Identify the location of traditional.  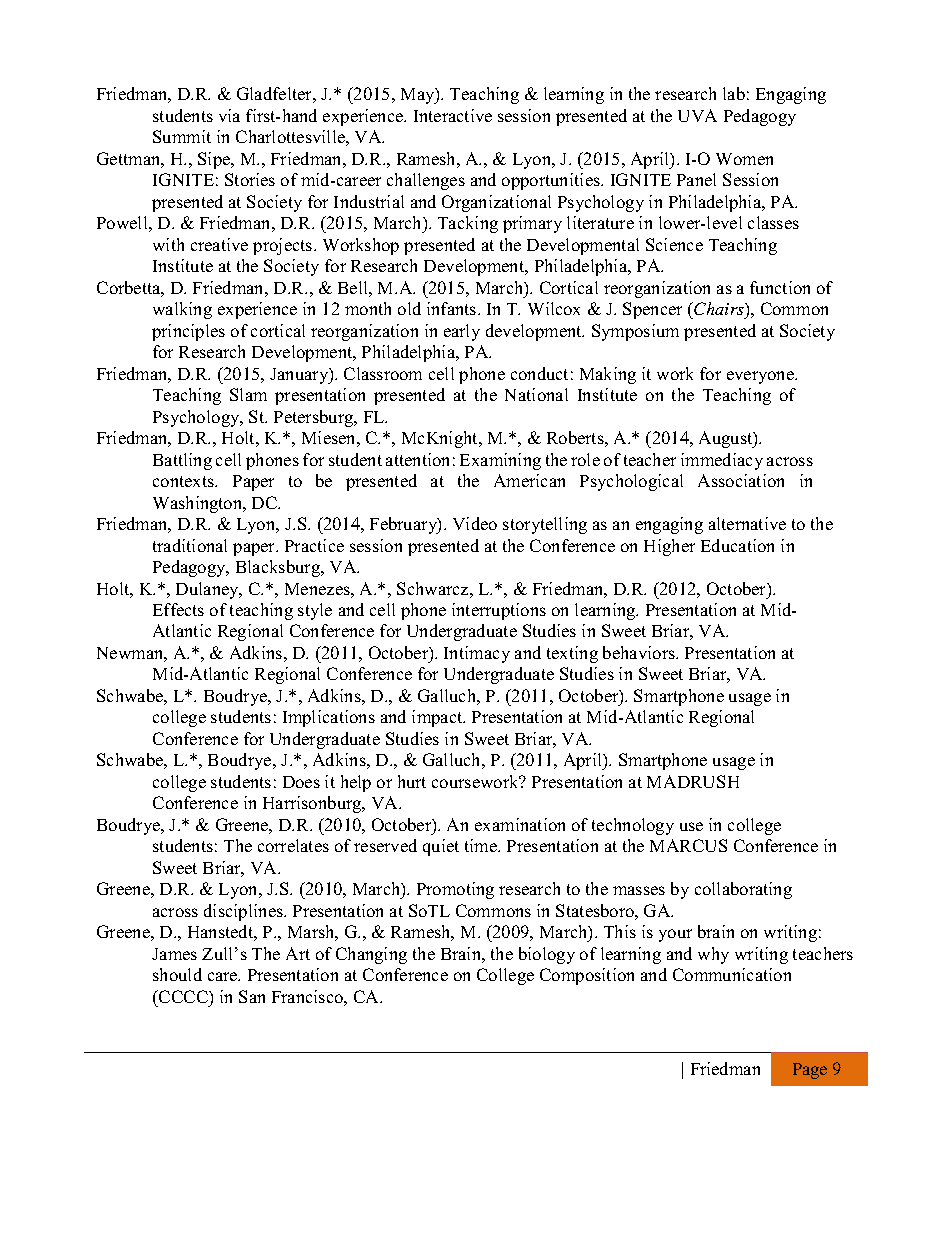
(190, 545).
